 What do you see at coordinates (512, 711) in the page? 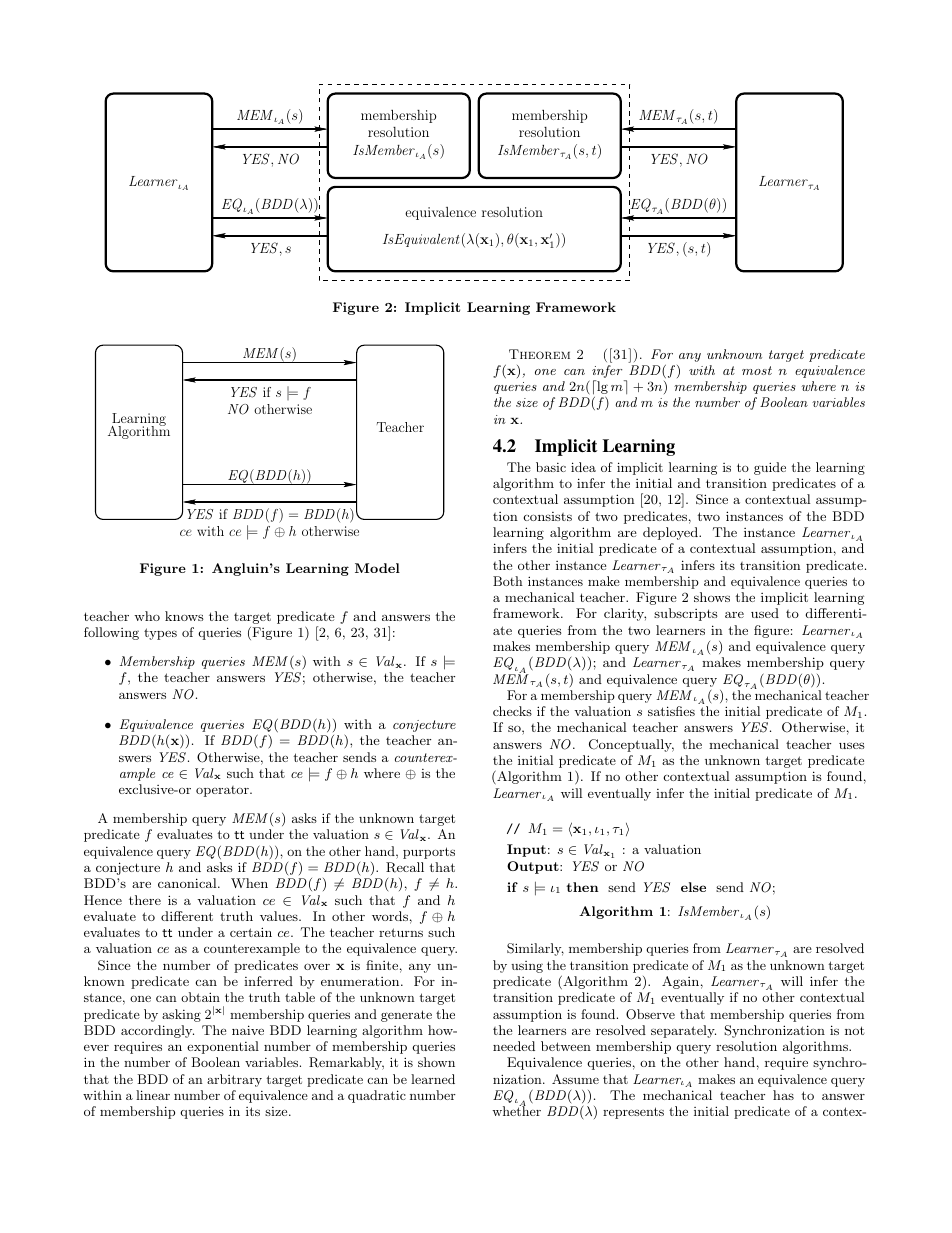
I see `checks` at bounding box center [512, 711].
